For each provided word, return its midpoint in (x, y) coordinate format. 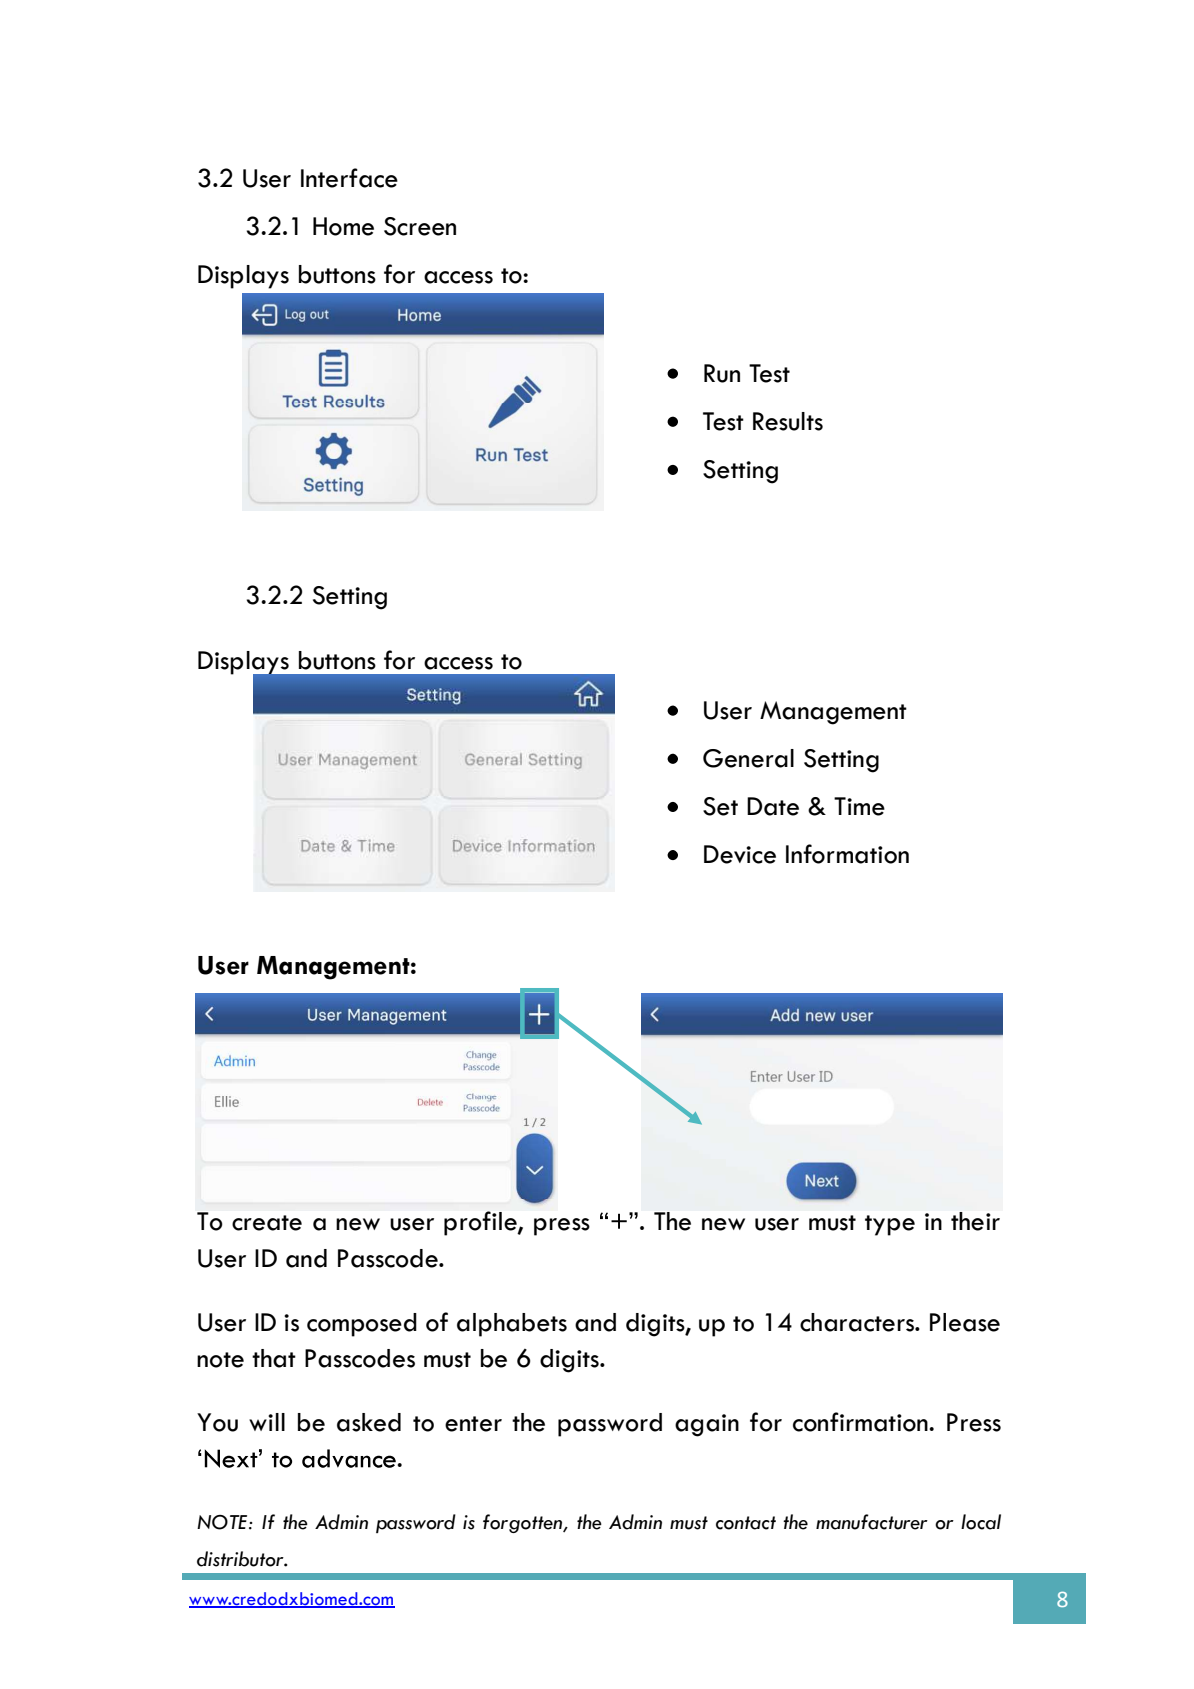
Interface (349, 178)
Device (740, 854)
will (267, 1422)
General (748, 758)
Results (788, 421)
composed (362, 1325)
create (267, 1223)
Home (343, 226)
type (890, 1225)
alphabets (512, 1325)
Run (722, 373)
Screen (420, 226)
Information (847, 854)
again (707, 1425)
